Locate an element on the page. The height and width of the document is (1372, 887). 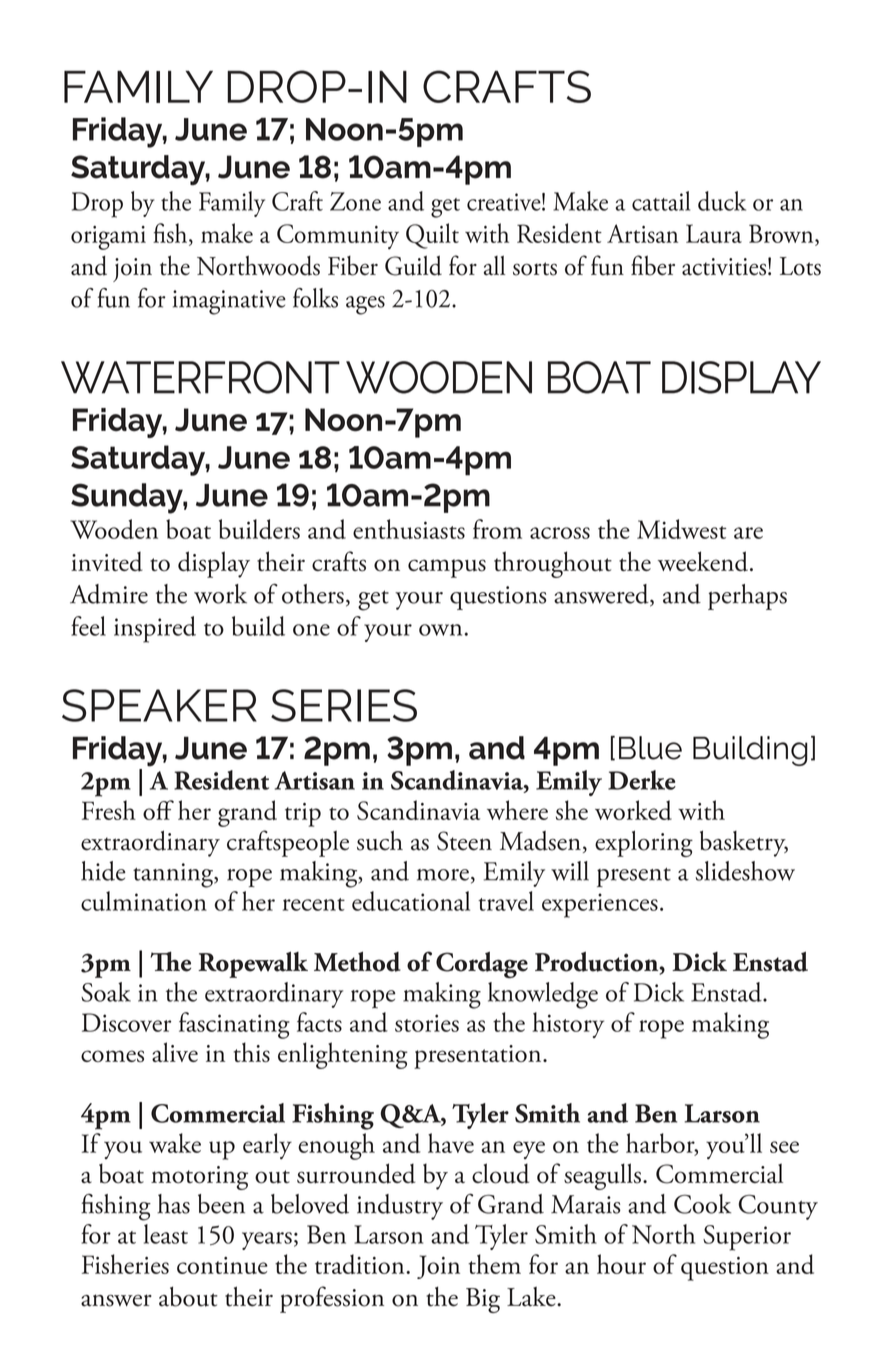
history is located at coordinates (568, 1025).
